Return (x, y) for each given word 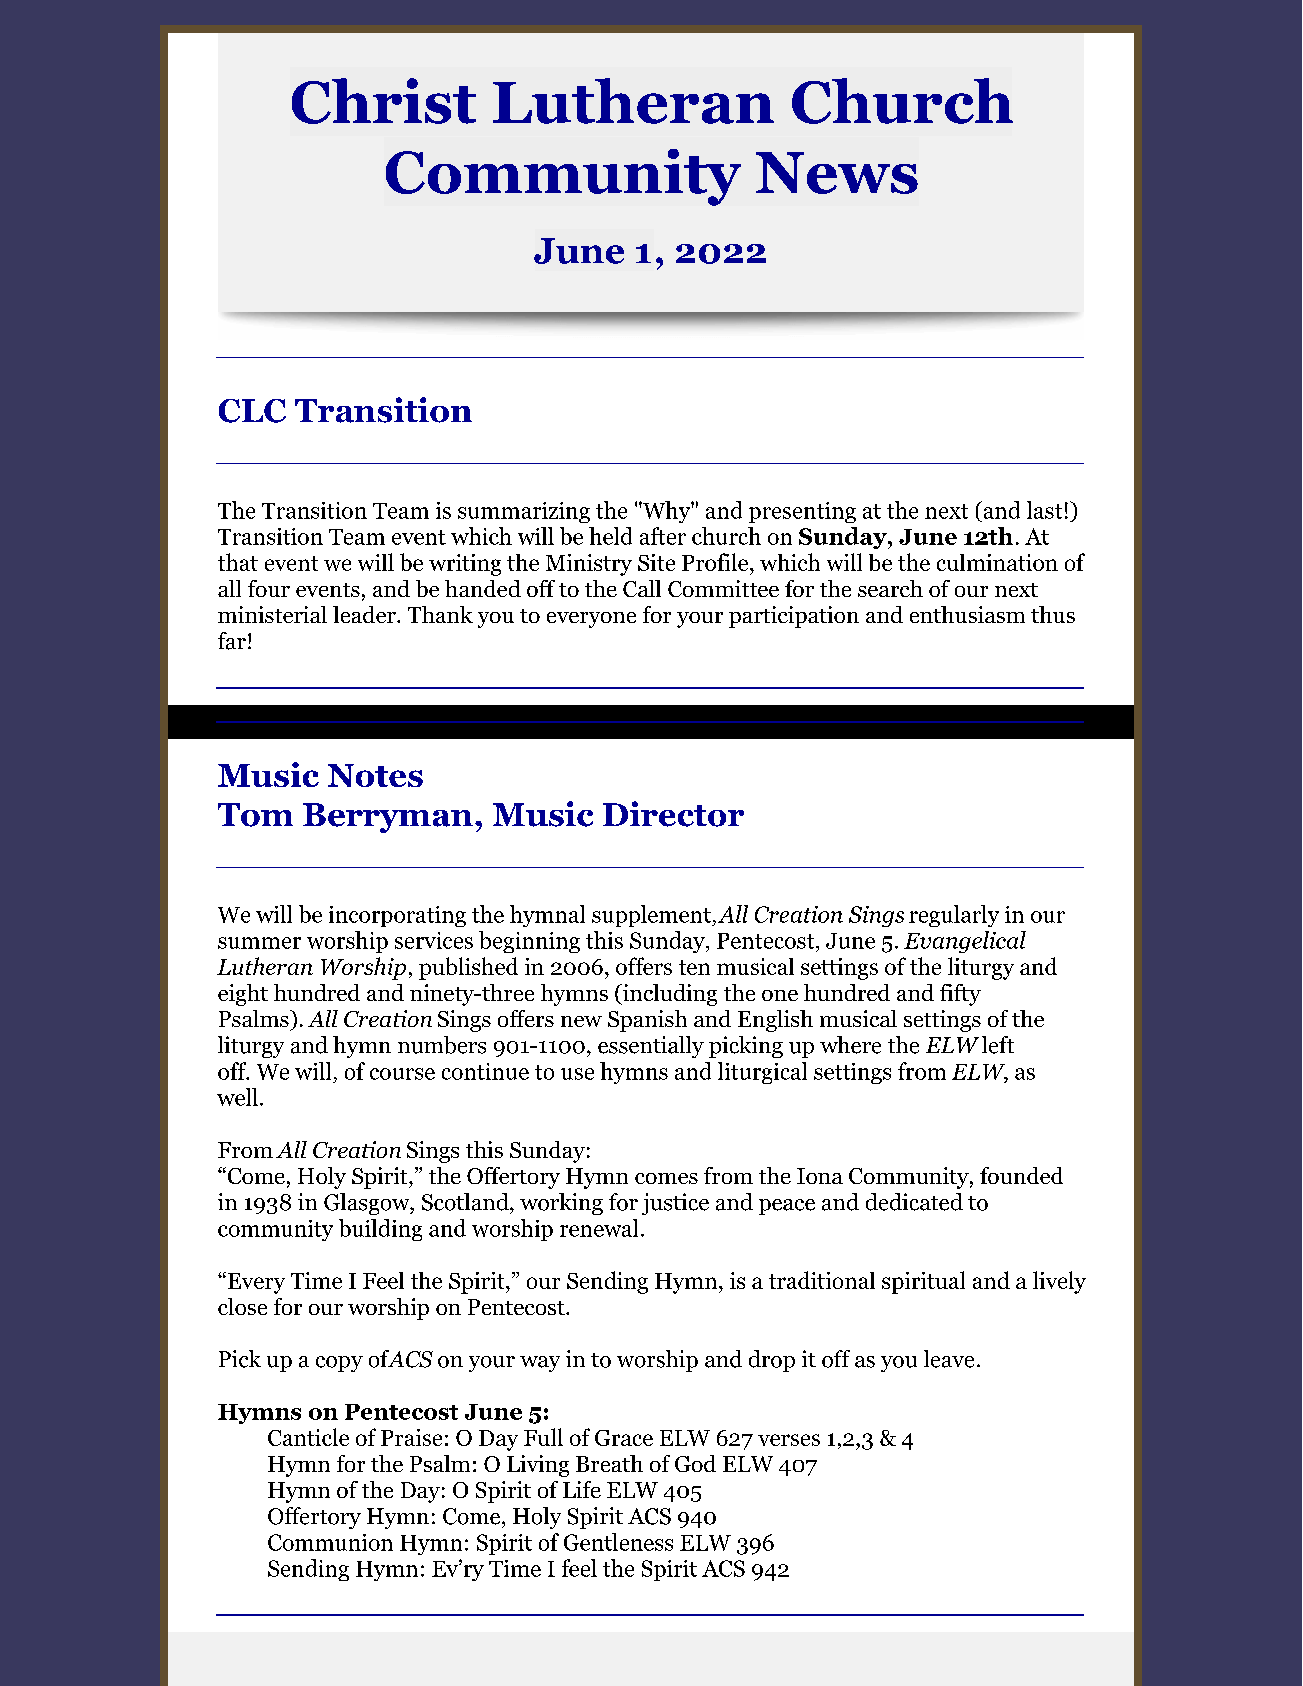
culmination (997, 562)
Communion (330, 1542)
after (663, 536)
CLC (252, 411)
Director (673, 814)
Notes (375, 775)
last (1044, 510)
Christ (384, 101)
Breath (609, 1463)
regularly (954, 916)
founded (1021, 1175)
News (837, 173)
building (380, 1230)
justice (675, 1204)
